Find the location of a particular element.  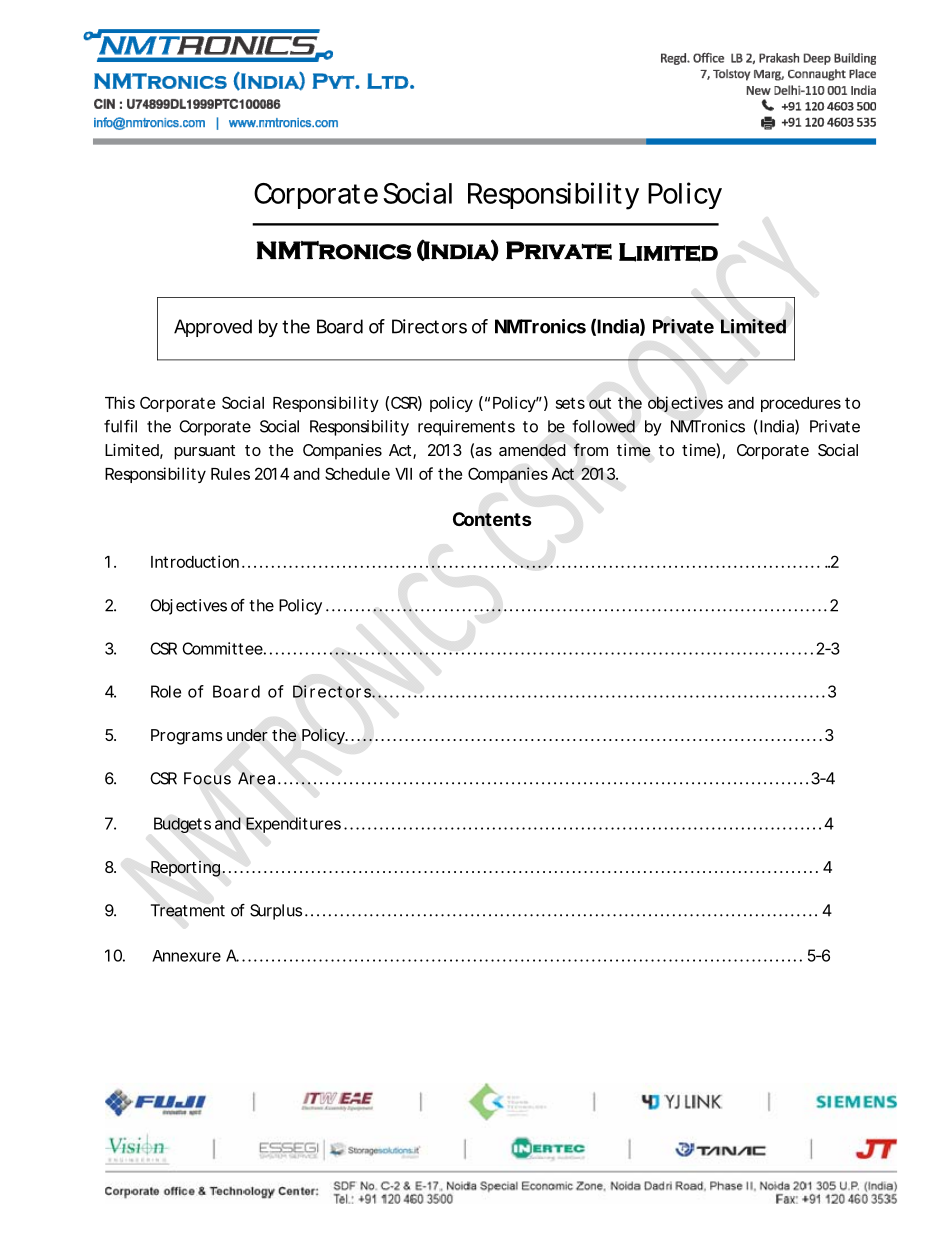

from is located at coordinates (590, 449).
